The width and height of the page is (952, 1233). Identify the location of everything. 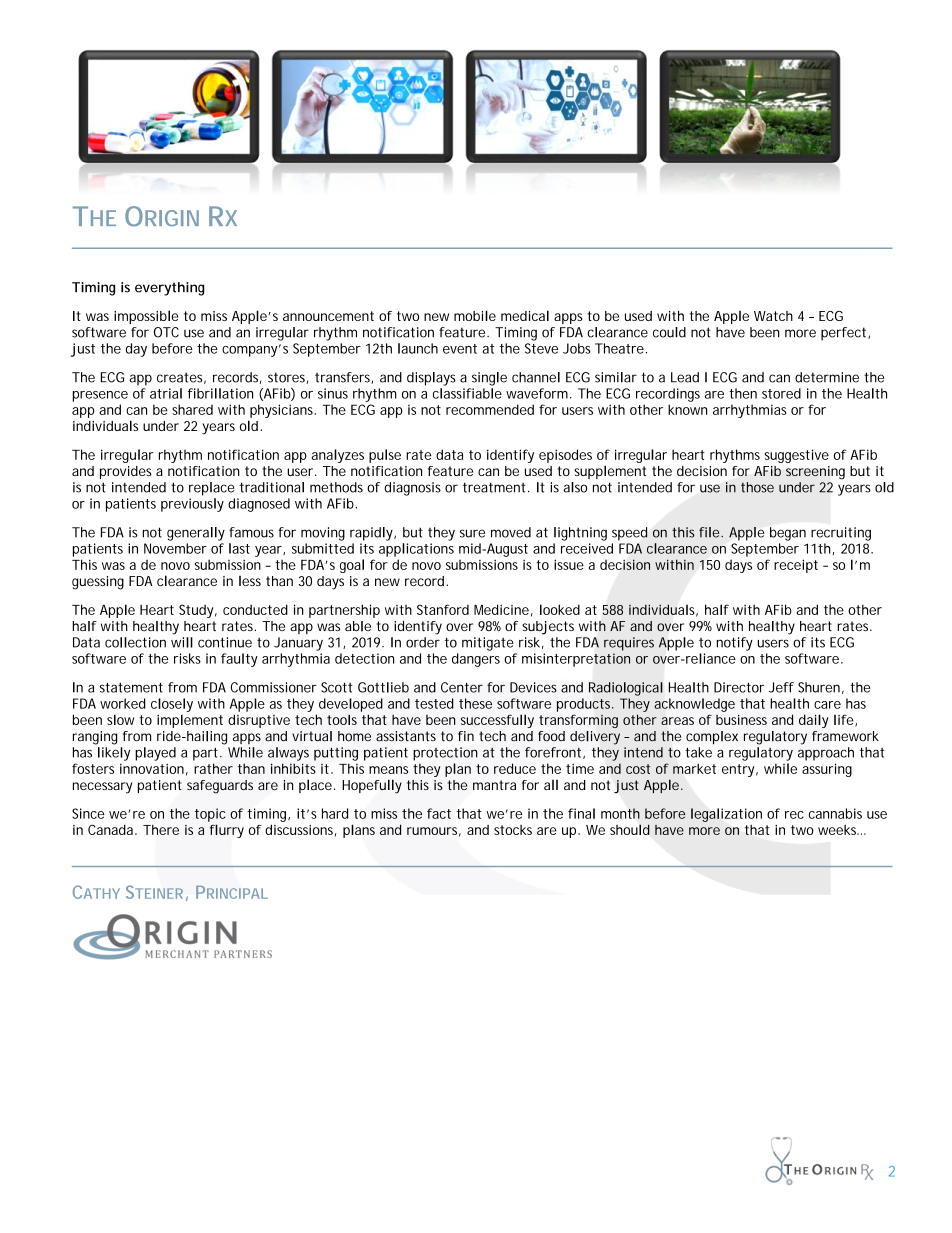
(170, 289).
